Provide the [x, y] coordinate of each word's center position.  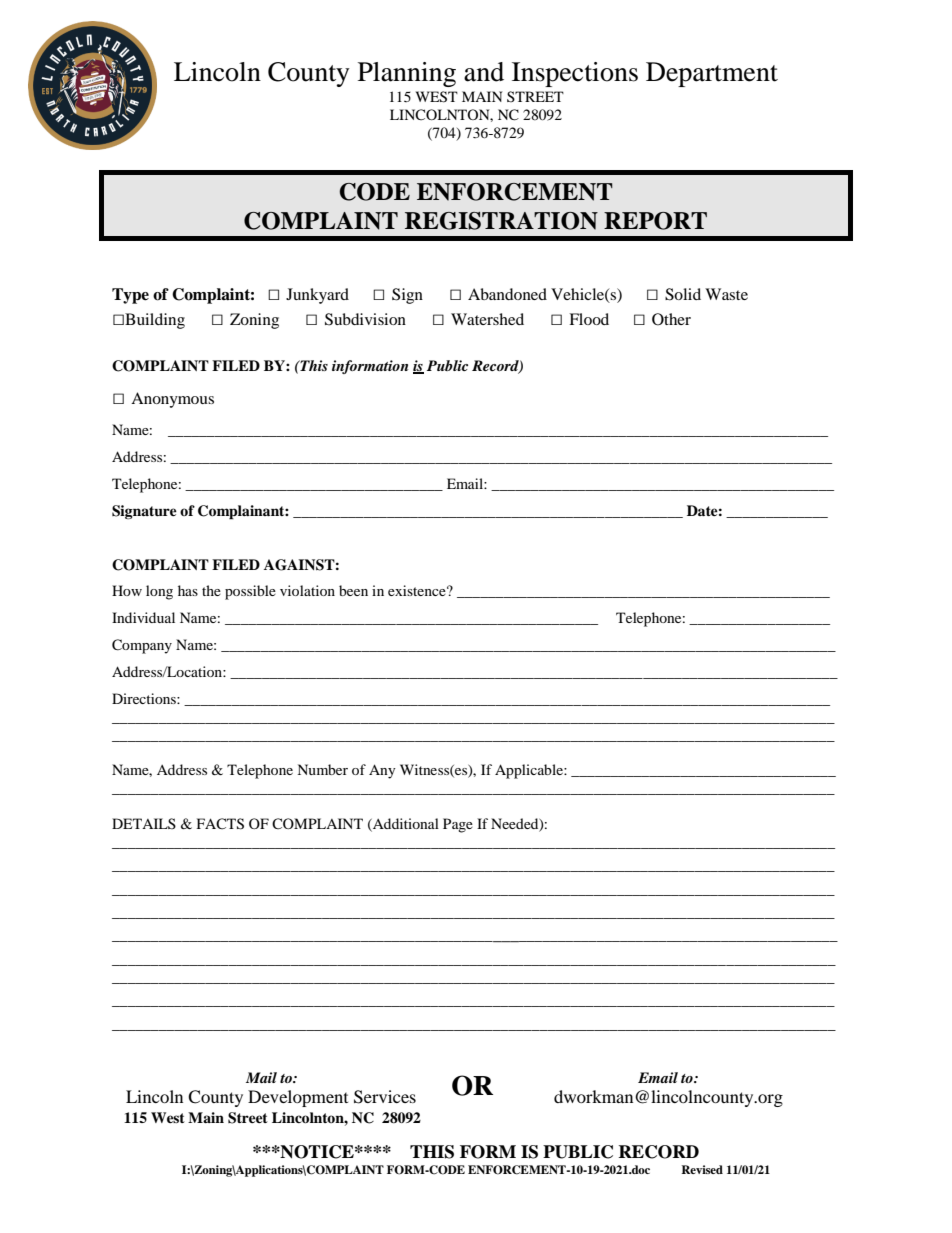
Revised [702, 1169]
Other [671, 319]
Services [385, 1097]
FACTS [220, 824]
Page [458, 825]
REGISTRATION [501, 221]
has [188, 590]
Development [298, 1098]
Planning [407, 74]
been [353, 590]
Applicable [530, 771]
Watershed [487, 319]
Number [322, 769]
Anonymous [172, 400]
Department [712, 74]
